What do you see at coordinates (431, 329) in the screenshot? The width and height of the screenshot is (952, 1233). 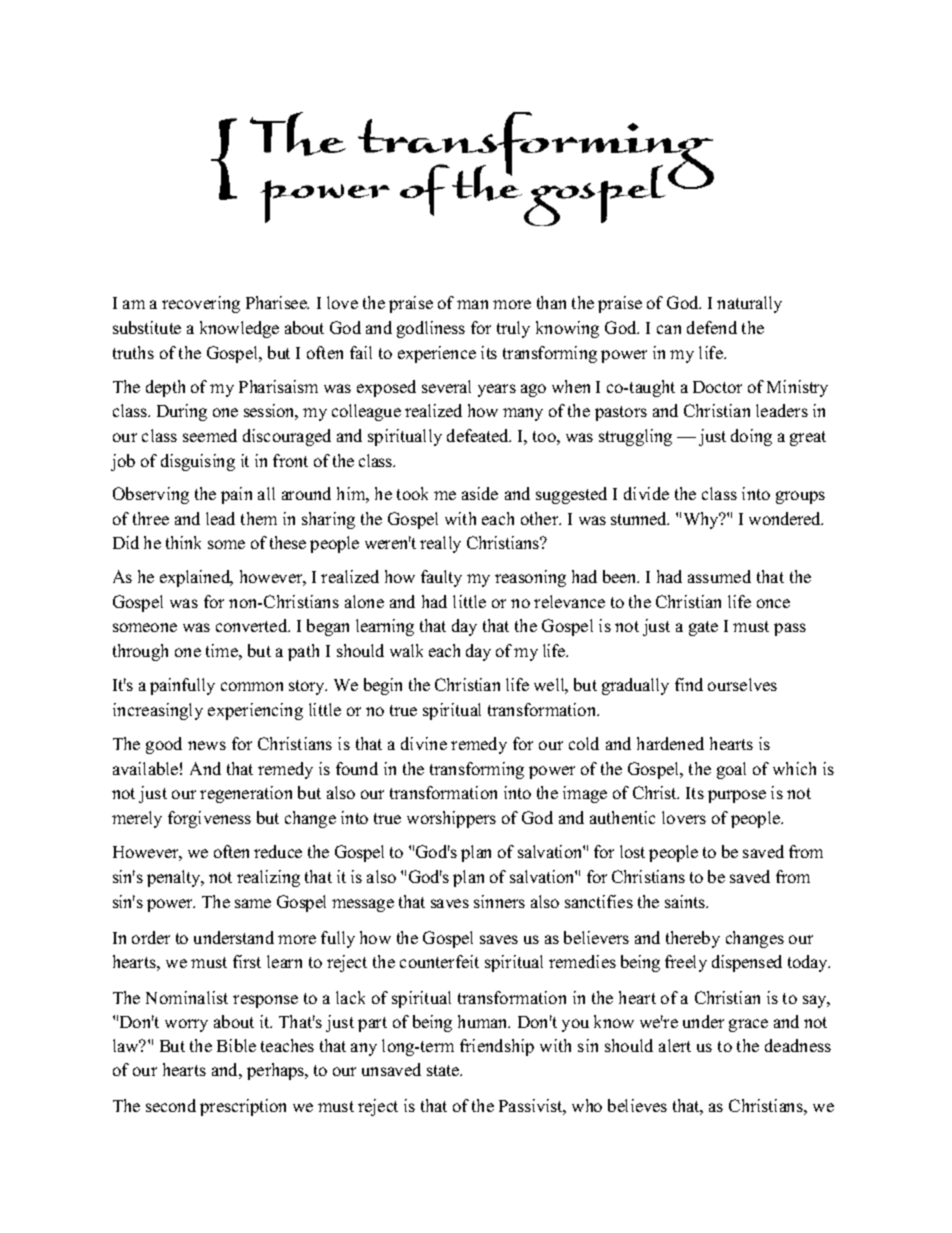 I see `godliness` at bounding box center [431, 329].
